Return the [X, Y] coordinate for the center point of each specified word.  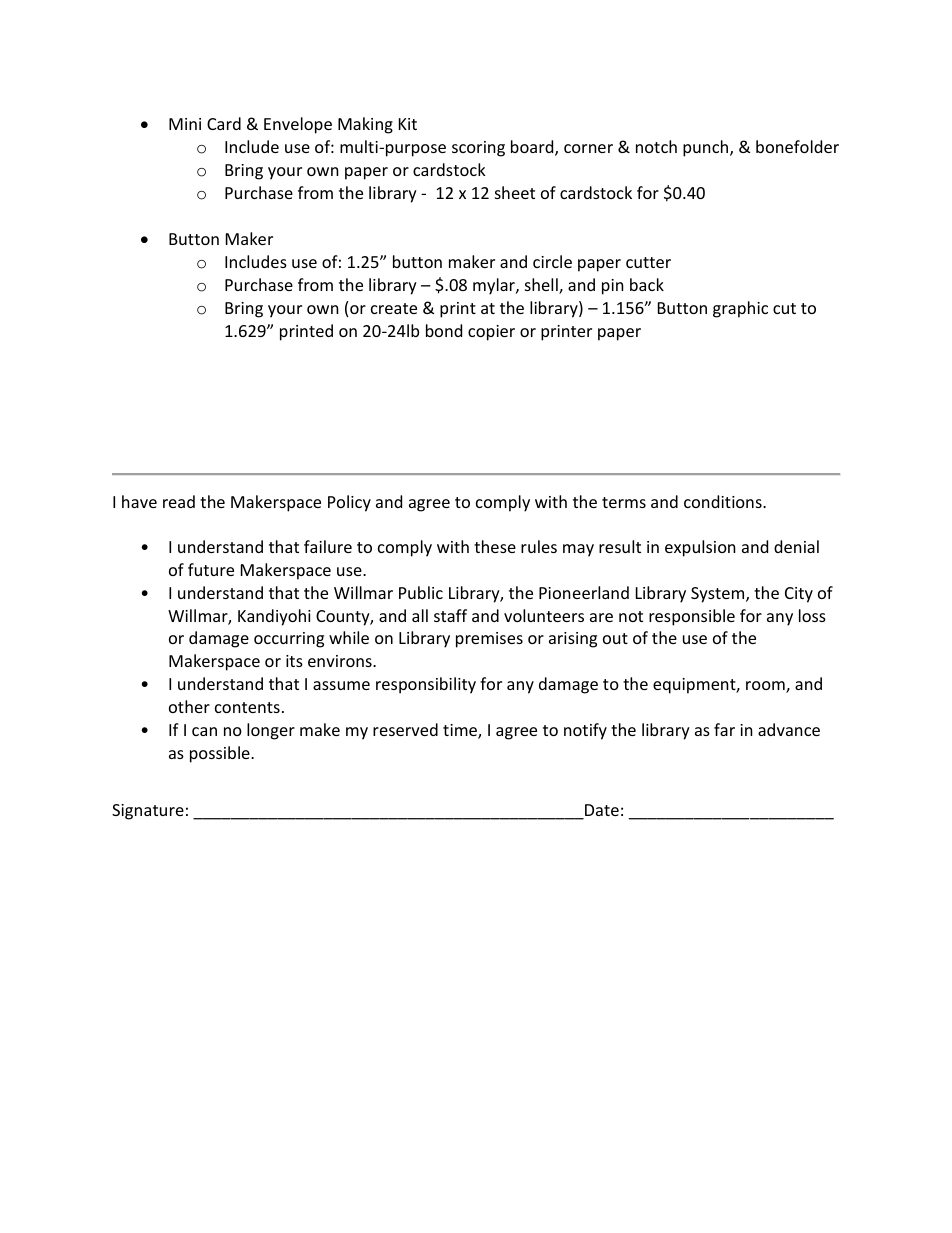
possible [221, 754]
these [495, 546]
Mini [185, 124]
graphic [740, 309]
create [394, 308]
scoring [478, 149]
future [211, 569]
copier [491, 333]
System [719, 595]
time [461, 731]
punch [707, 148]
